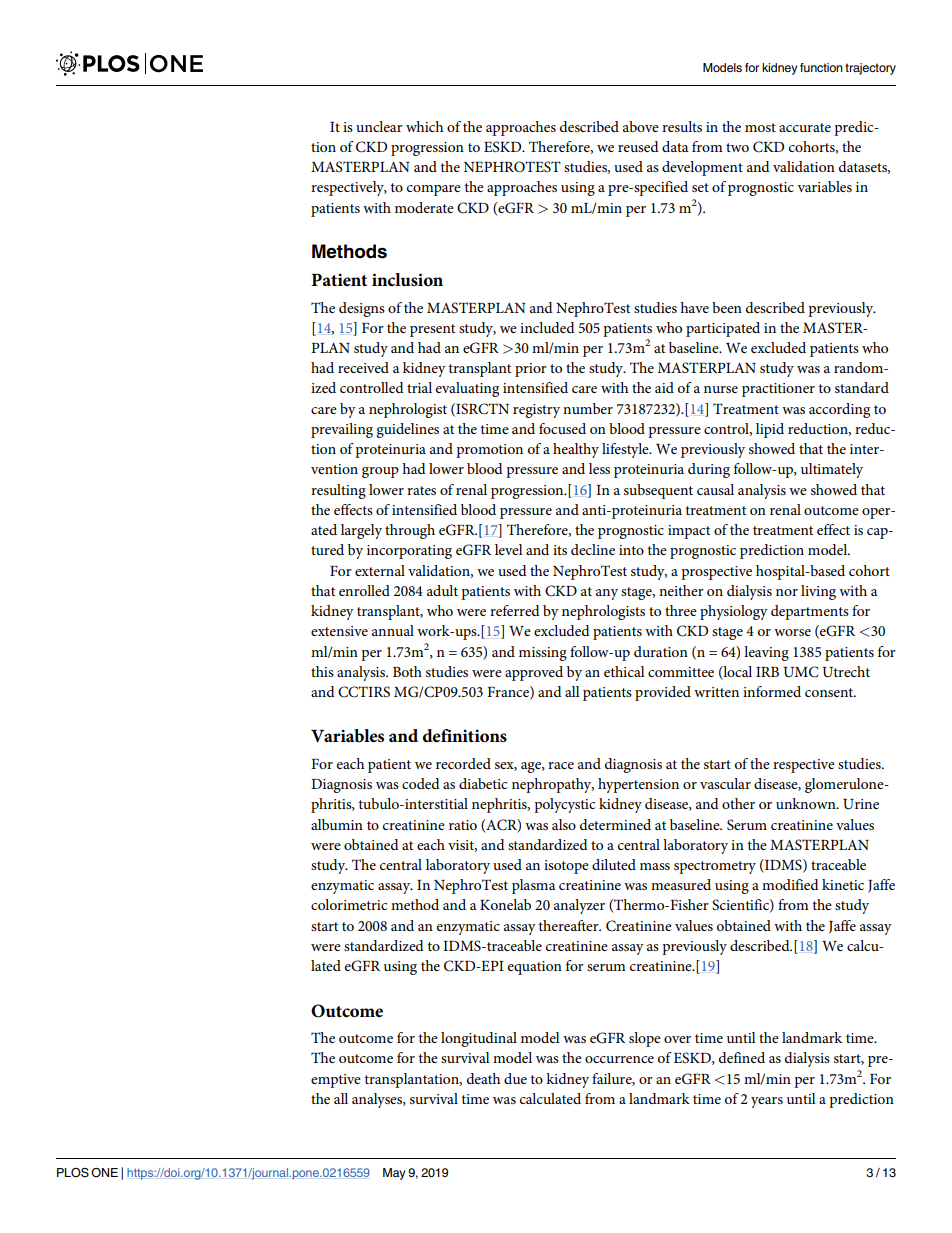 Image resolution: width=952 pixels, height=1233 pixels. Describe the element at coordinates (483, 1078) in the page. I see `death` at that location.
